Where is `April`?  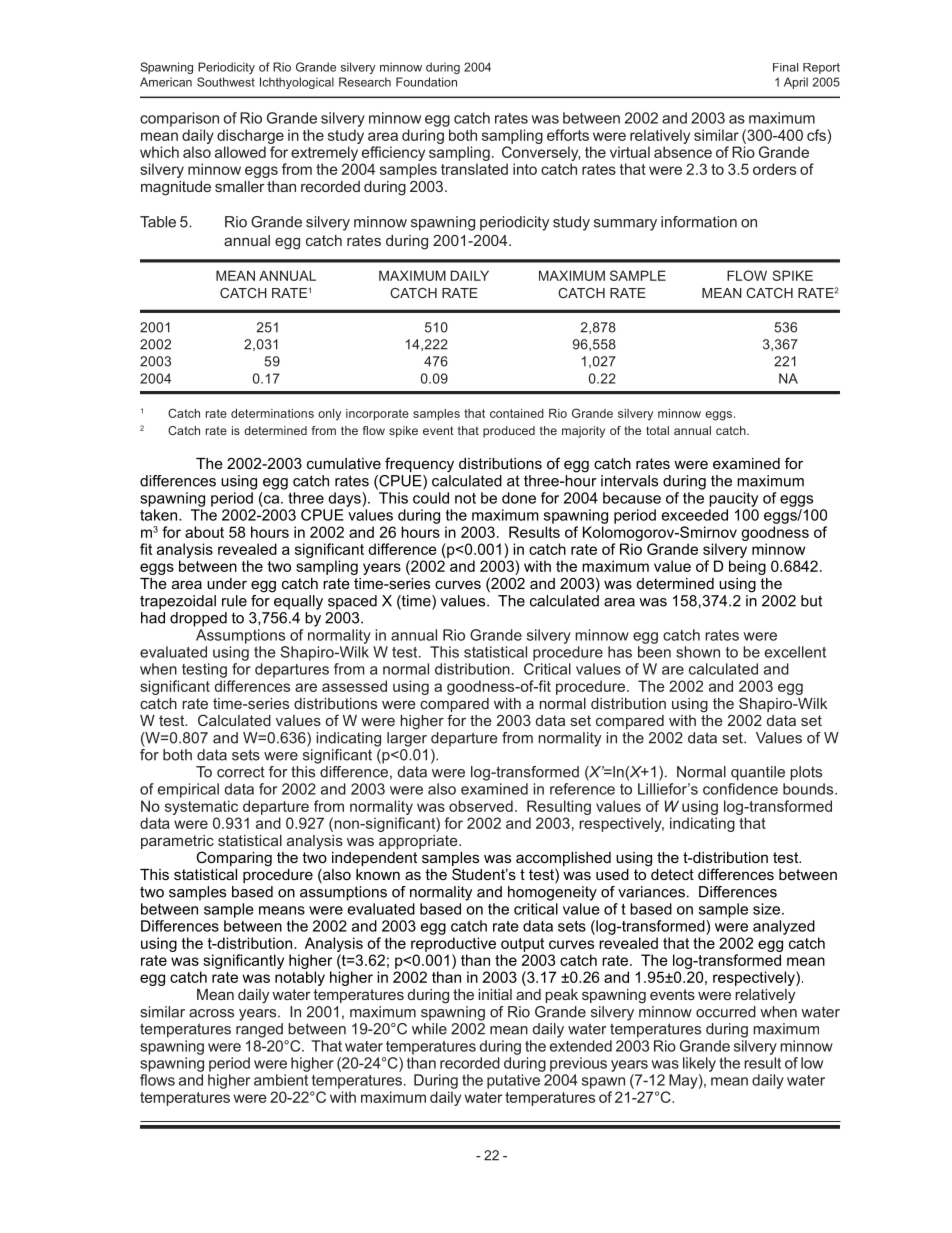
April is located at coordinates (796, 83).
